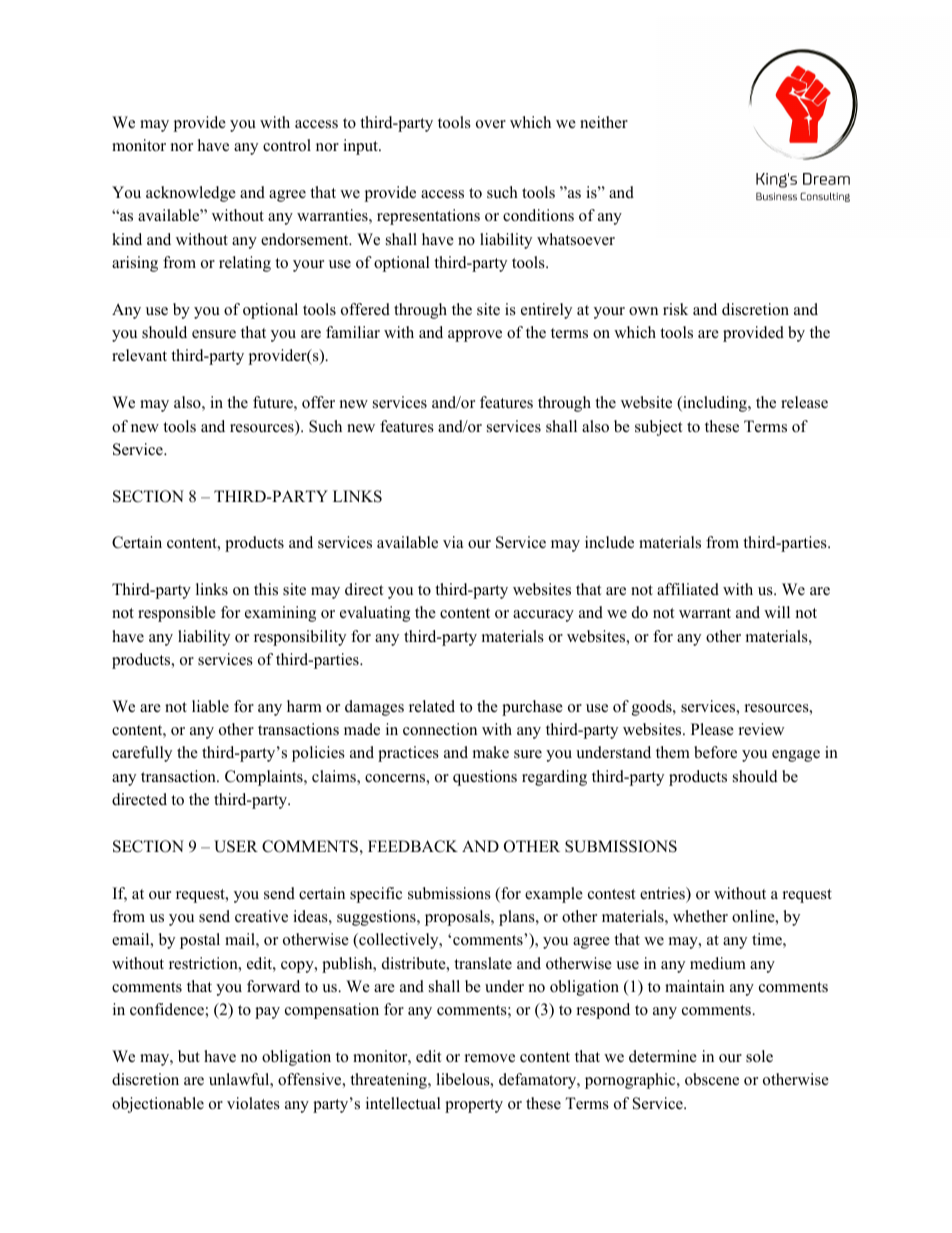 This screenshot has width=952, height=1233. What do you see at coordinates (712, 1079) in the screenshot?
I see `obscene` at bounding box center [712, 1079].
